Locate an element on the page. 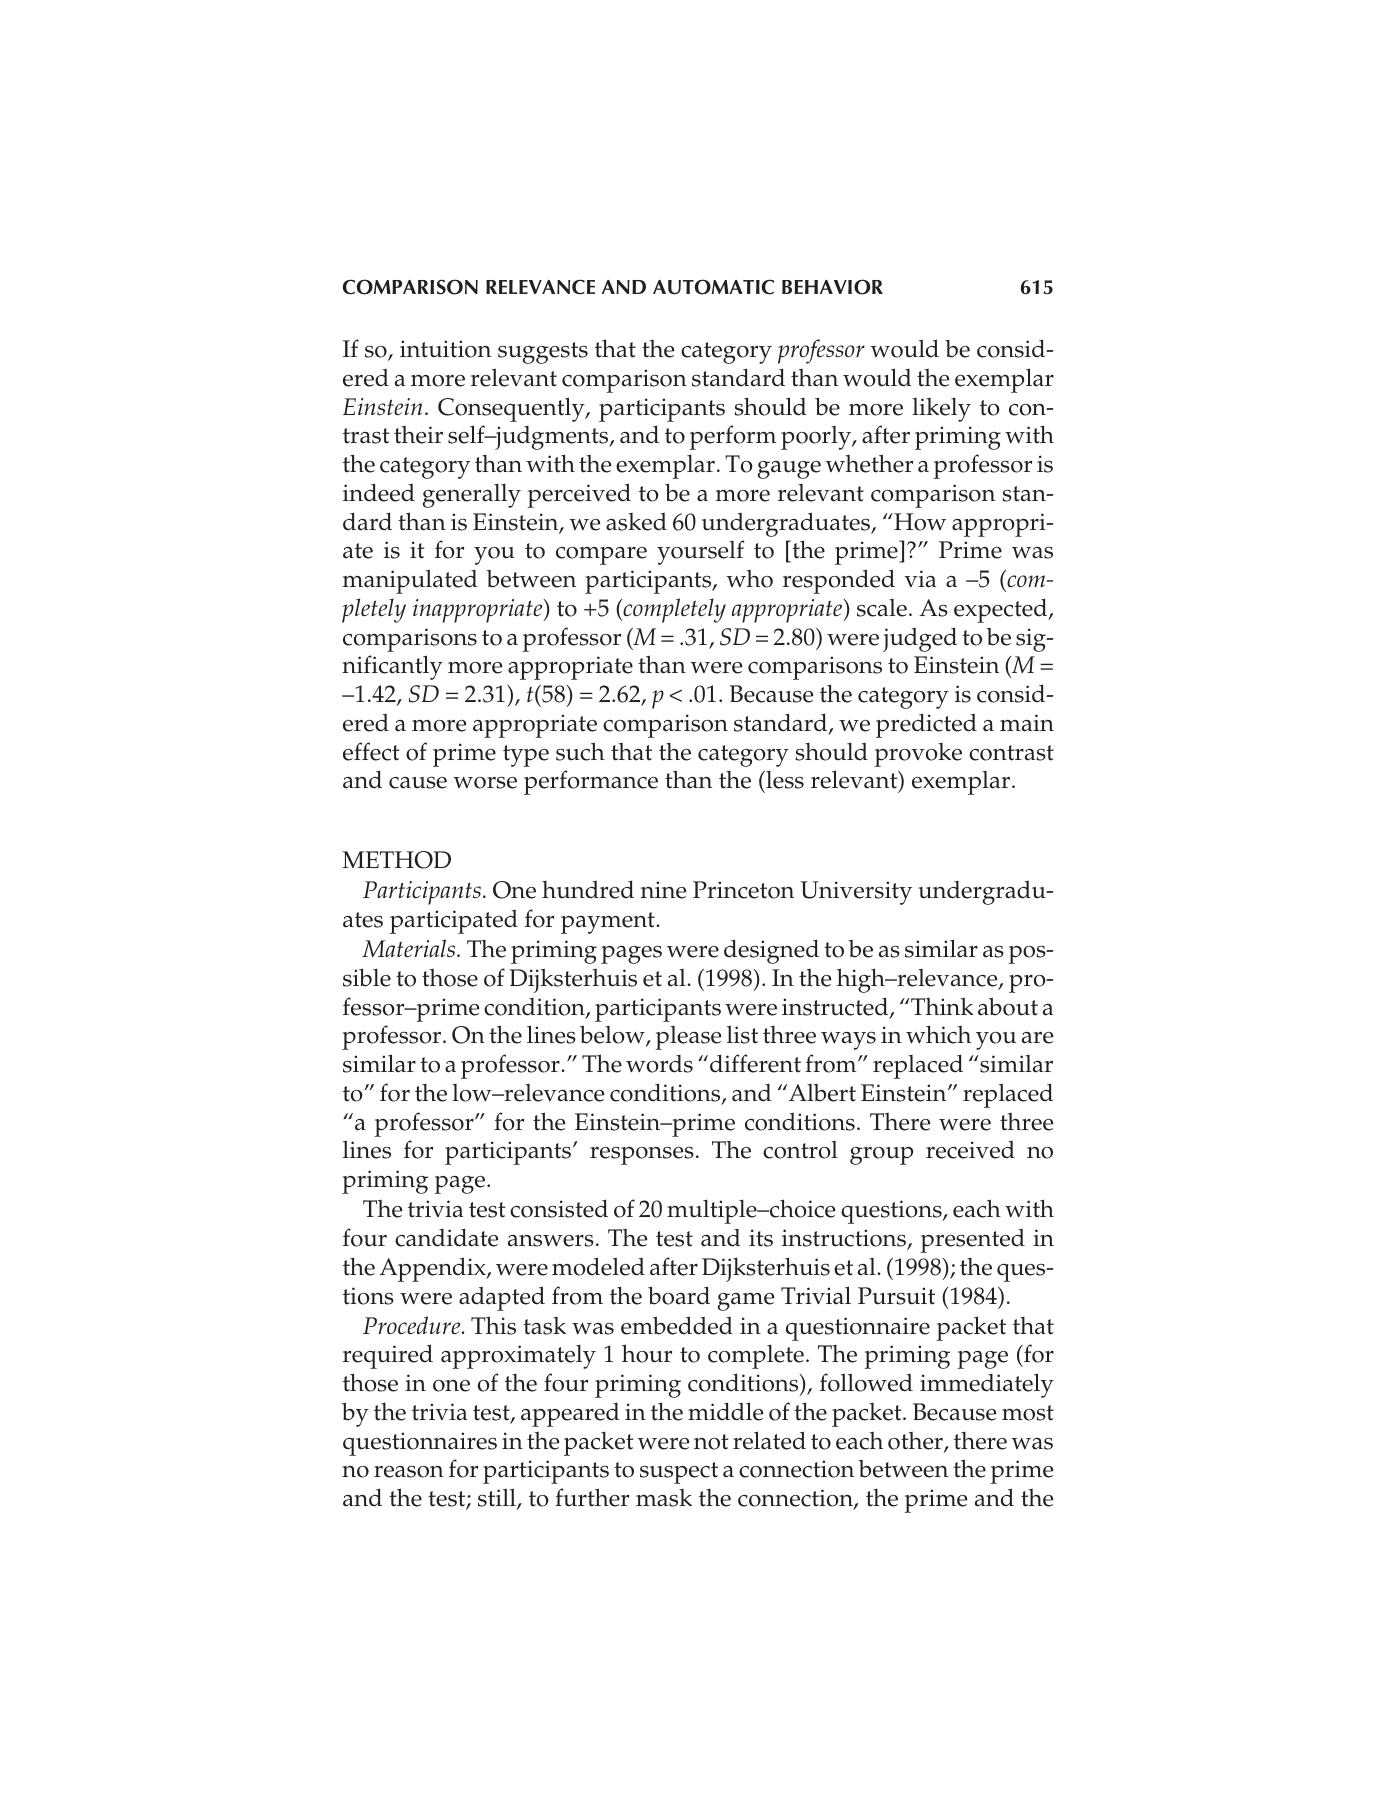  reason is located at coordinates (409, 1472).
